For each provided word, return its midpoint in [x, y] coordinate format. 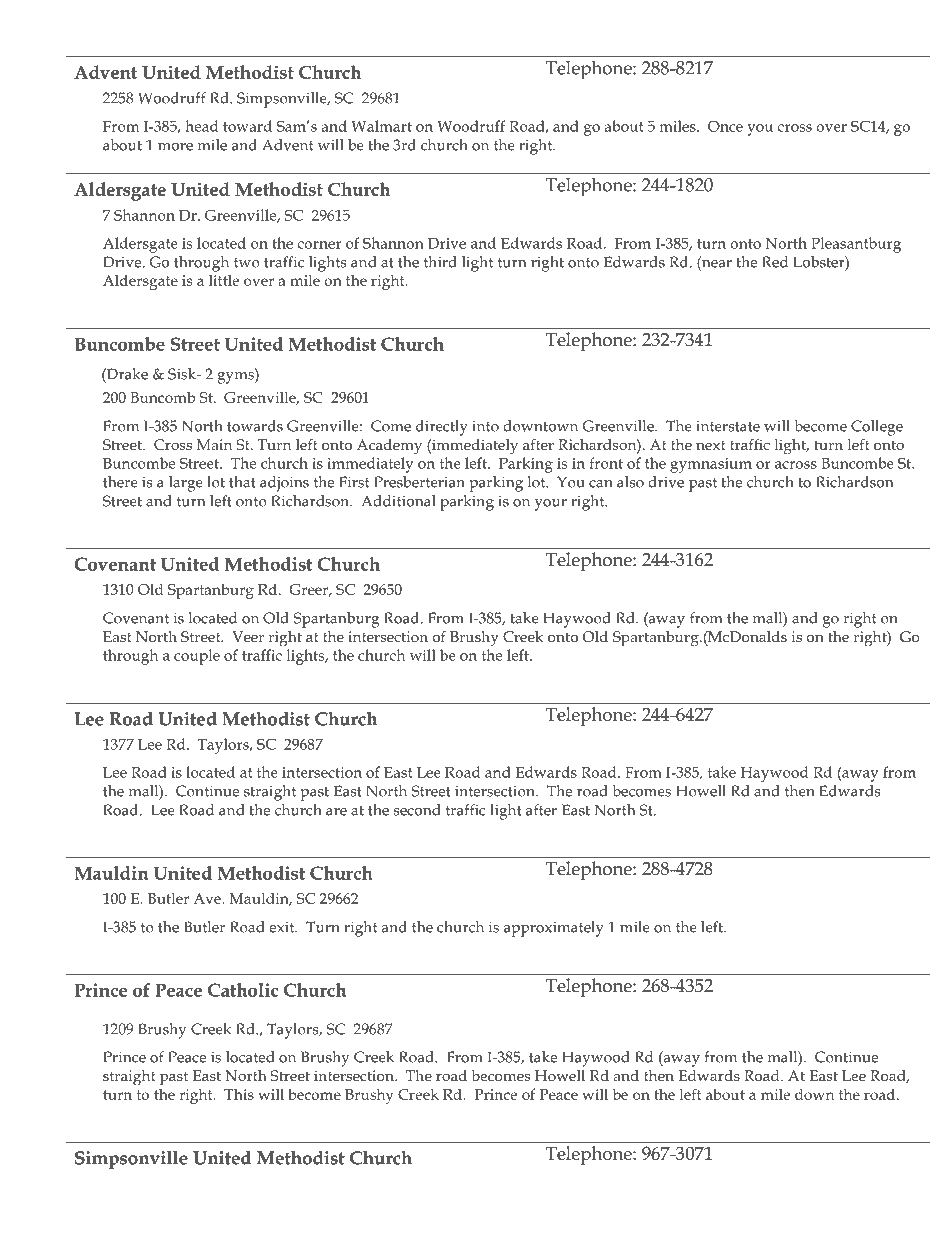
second [417, 810]
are [336, 812]
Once [725, 126]
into [485, 426]
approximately [554, 929]
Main [214, 444]
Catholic [243, 990]
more [175, 147]
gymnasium [711, 465]
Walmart [381, 126]
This [239, 1094]
